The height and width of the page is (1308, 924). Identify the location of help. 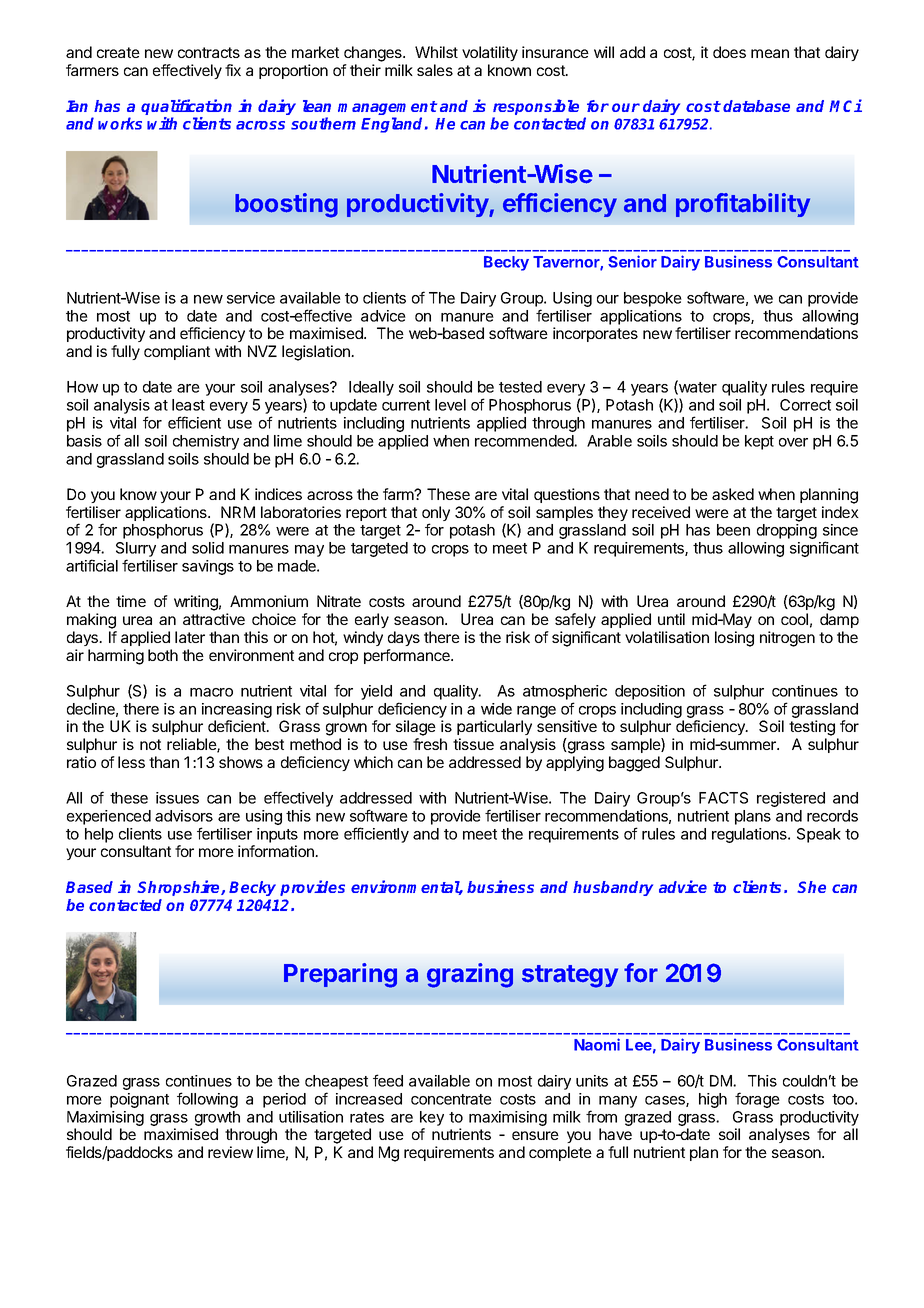
(99, 835).
